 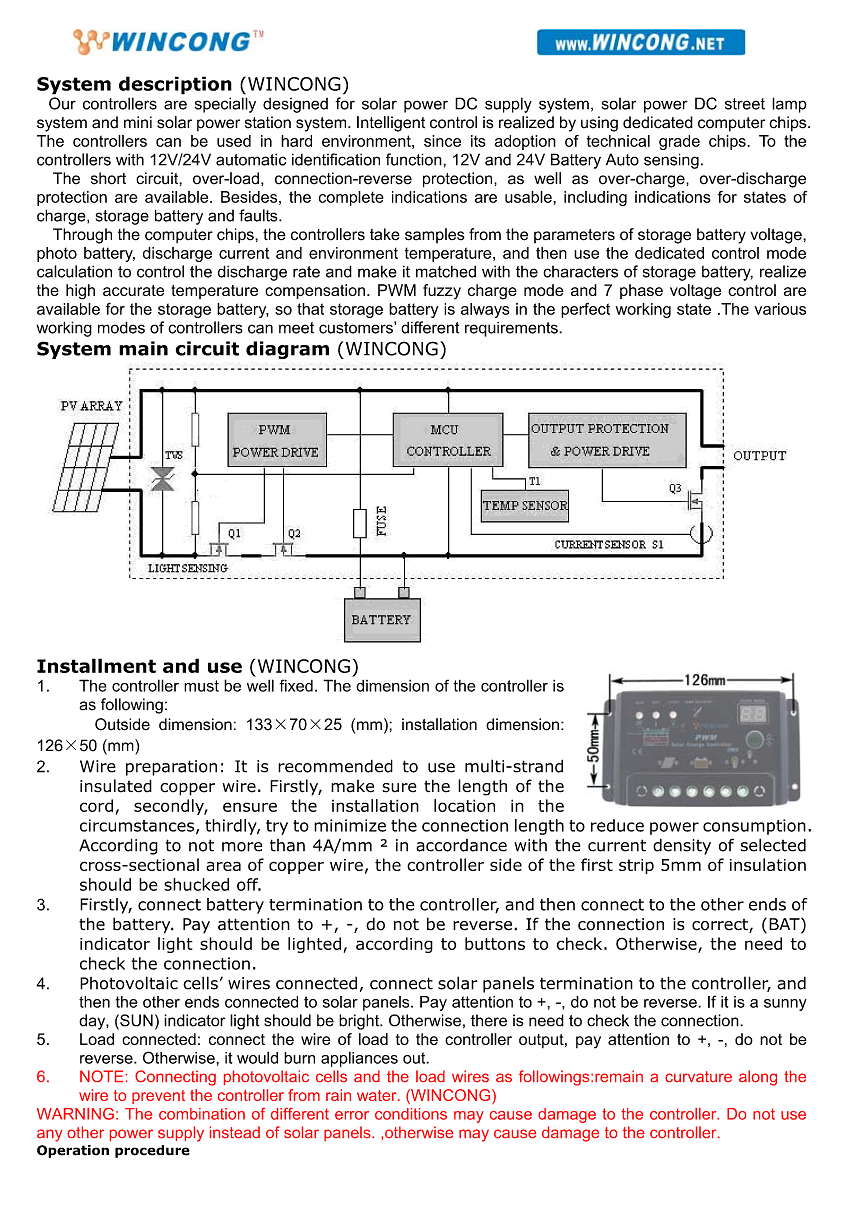 I want to click on prevent, so click(x=158, y=1097).
